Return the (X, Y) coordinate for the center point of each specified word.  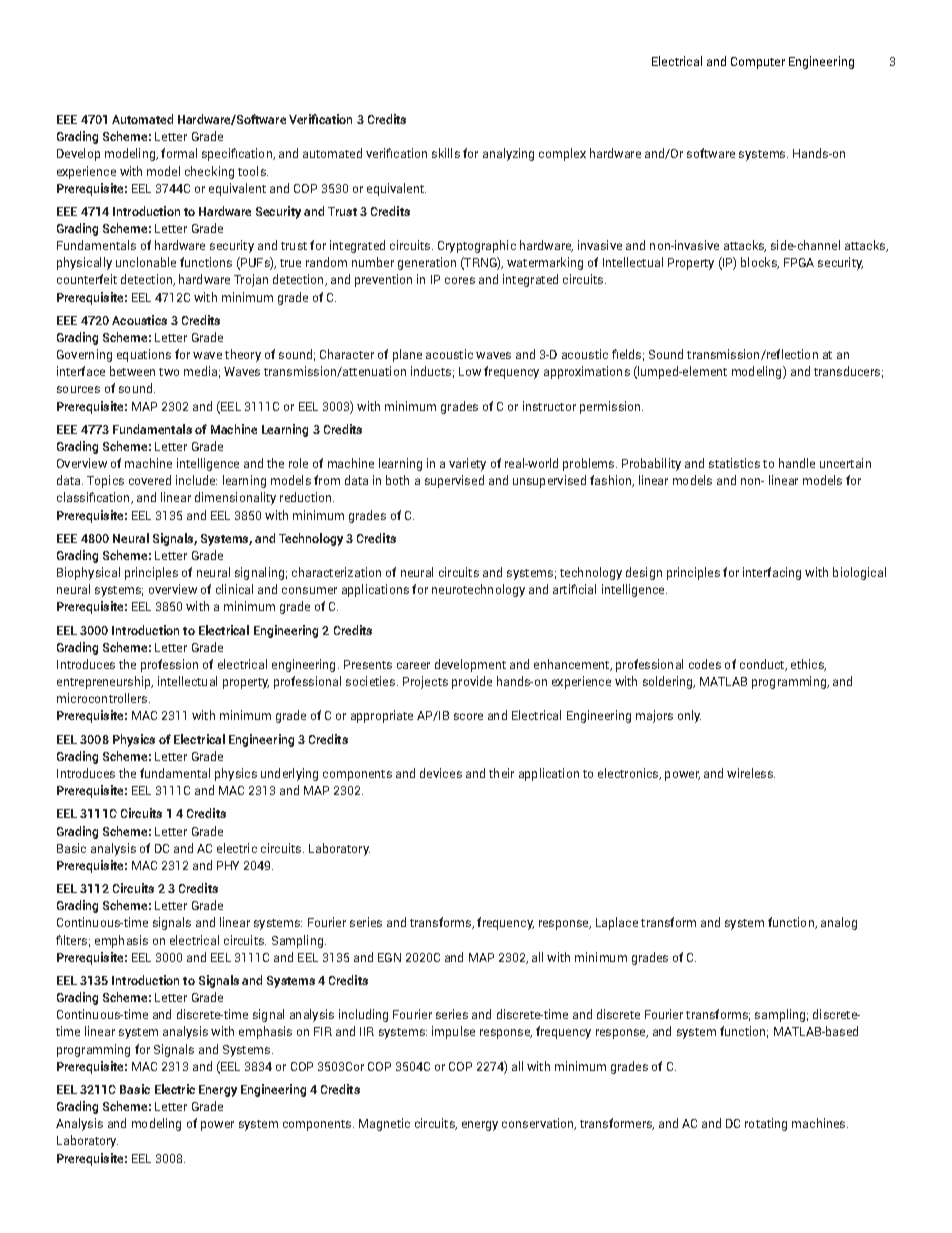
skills (446, 153)
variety (467, 464)
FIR (323, 1031)
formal (179, 153)
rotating (766, 1124)
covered (150, 480)
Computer (758, 63)
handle (797, 463)
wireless (751, 773)
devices (441, 773)
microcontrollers (102, 698)
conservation (539, 1124)
